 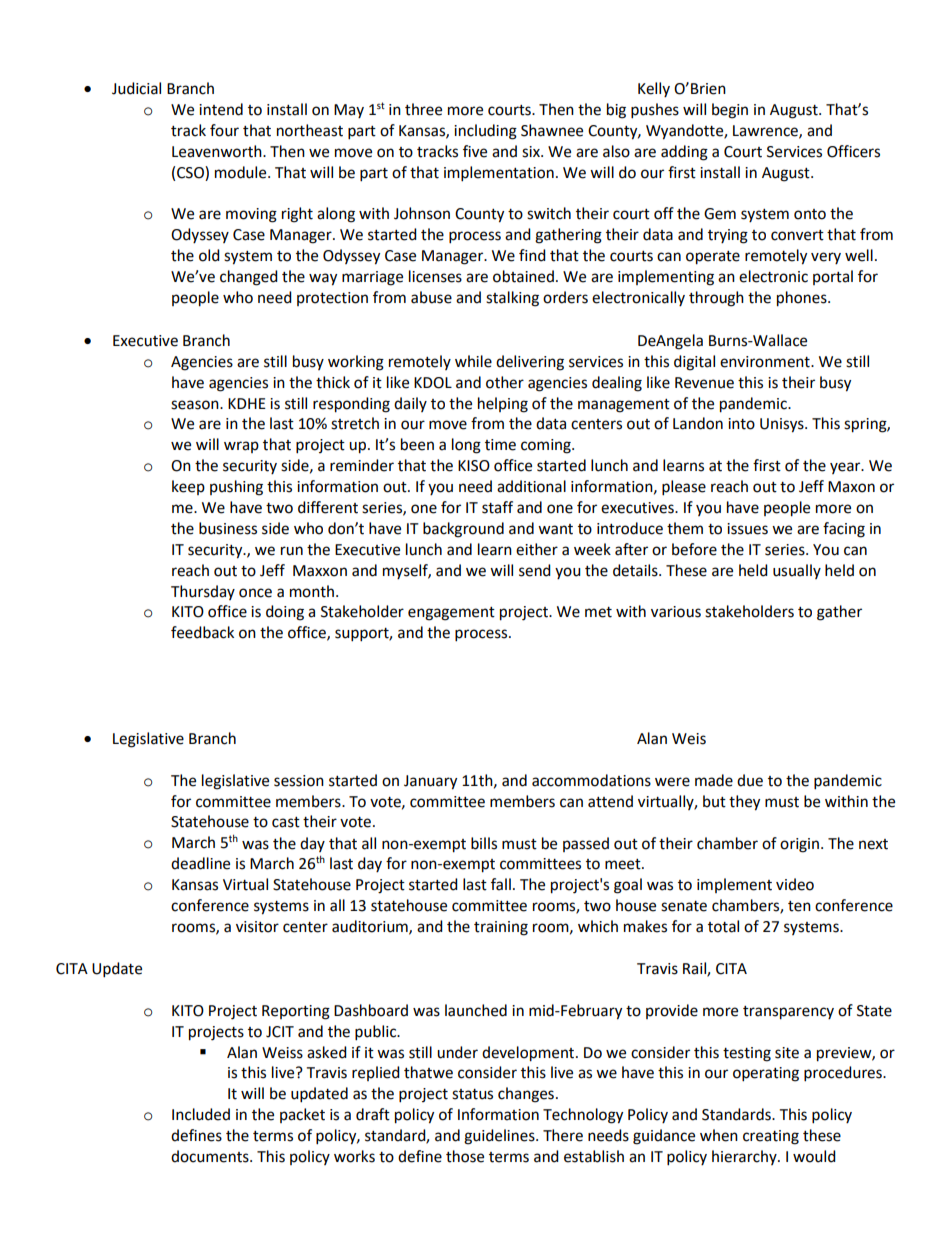 I want to click on four, so click(x=224, y=130).
